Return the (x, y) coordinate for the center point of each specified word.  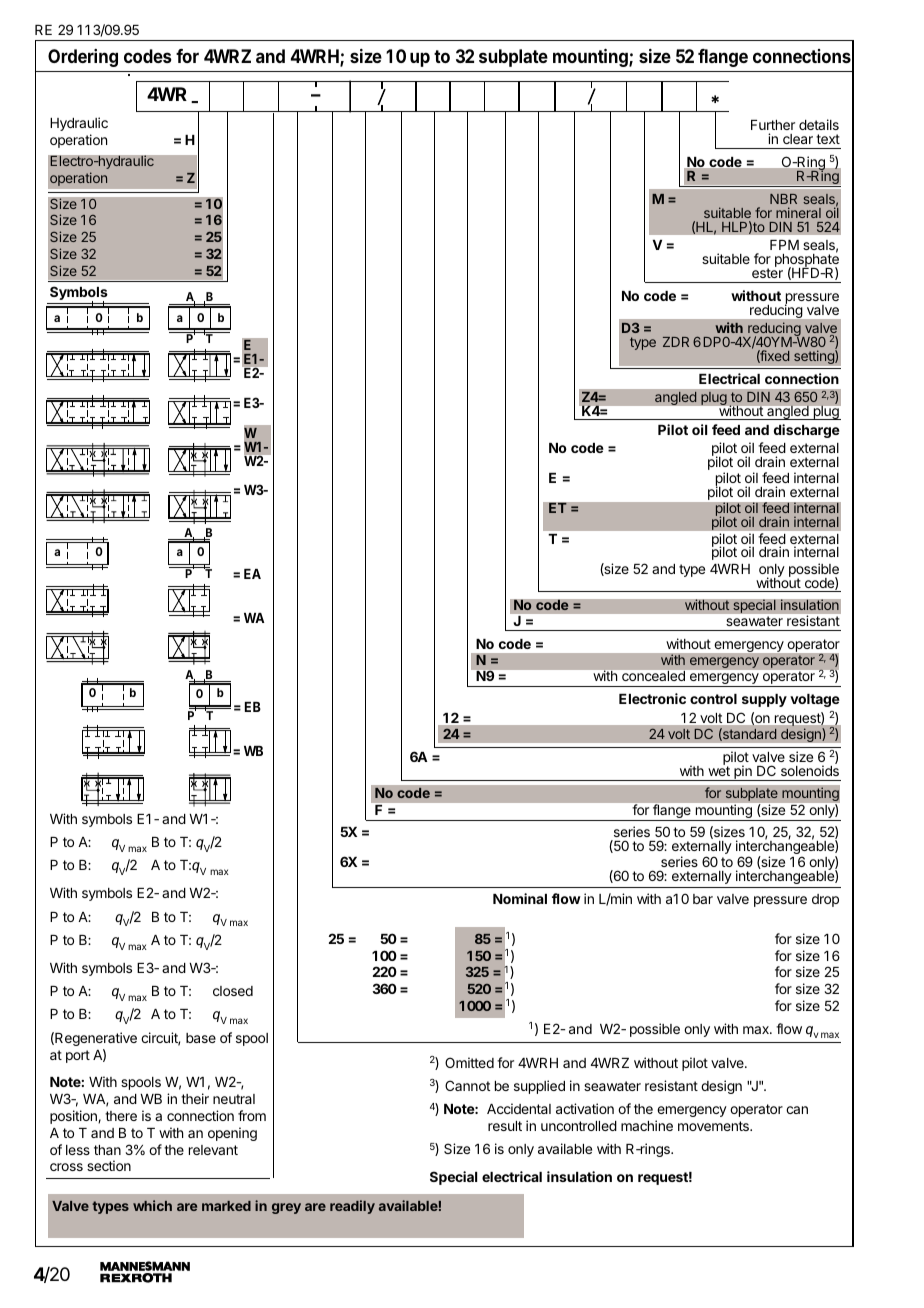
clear (798, 139)
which (152, 1205)
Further (773, 125)
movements (714, 1126)
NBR (783, 199)
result (505, 1126)
